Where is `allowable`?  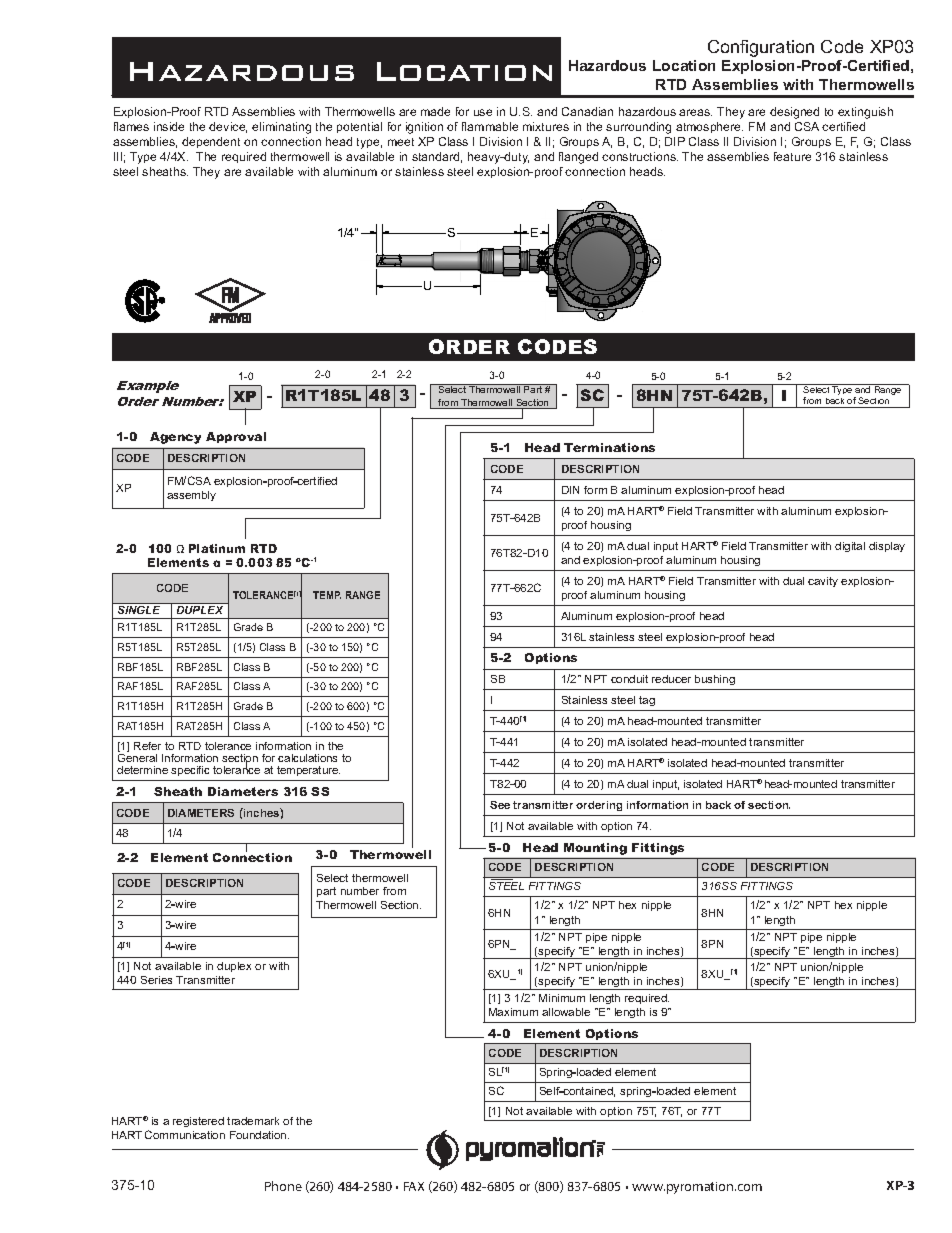
allowable is located at coordinates (566, 1012).
